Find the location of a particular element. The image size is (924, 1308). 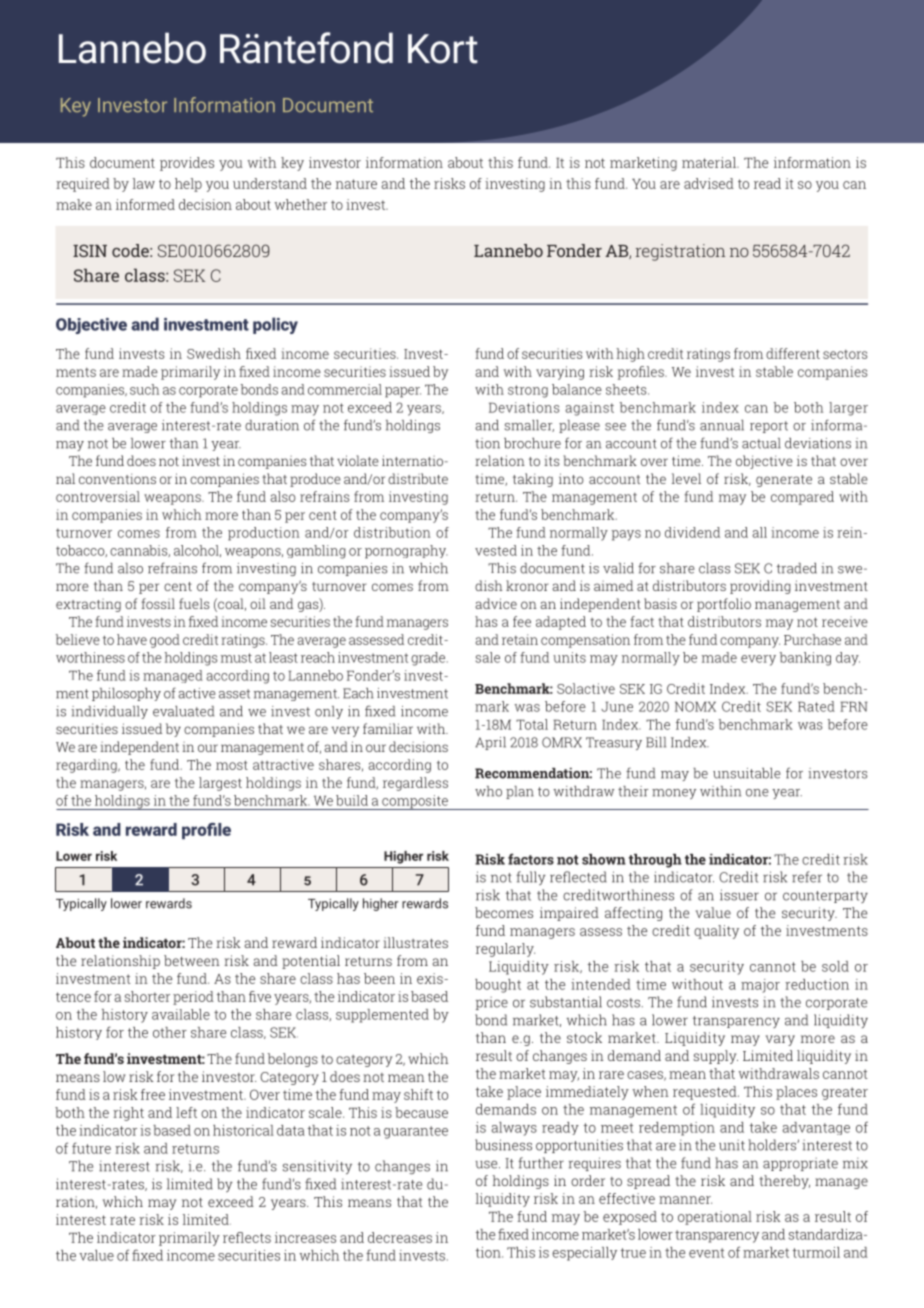

sale is located at coordinates (488, 657).
